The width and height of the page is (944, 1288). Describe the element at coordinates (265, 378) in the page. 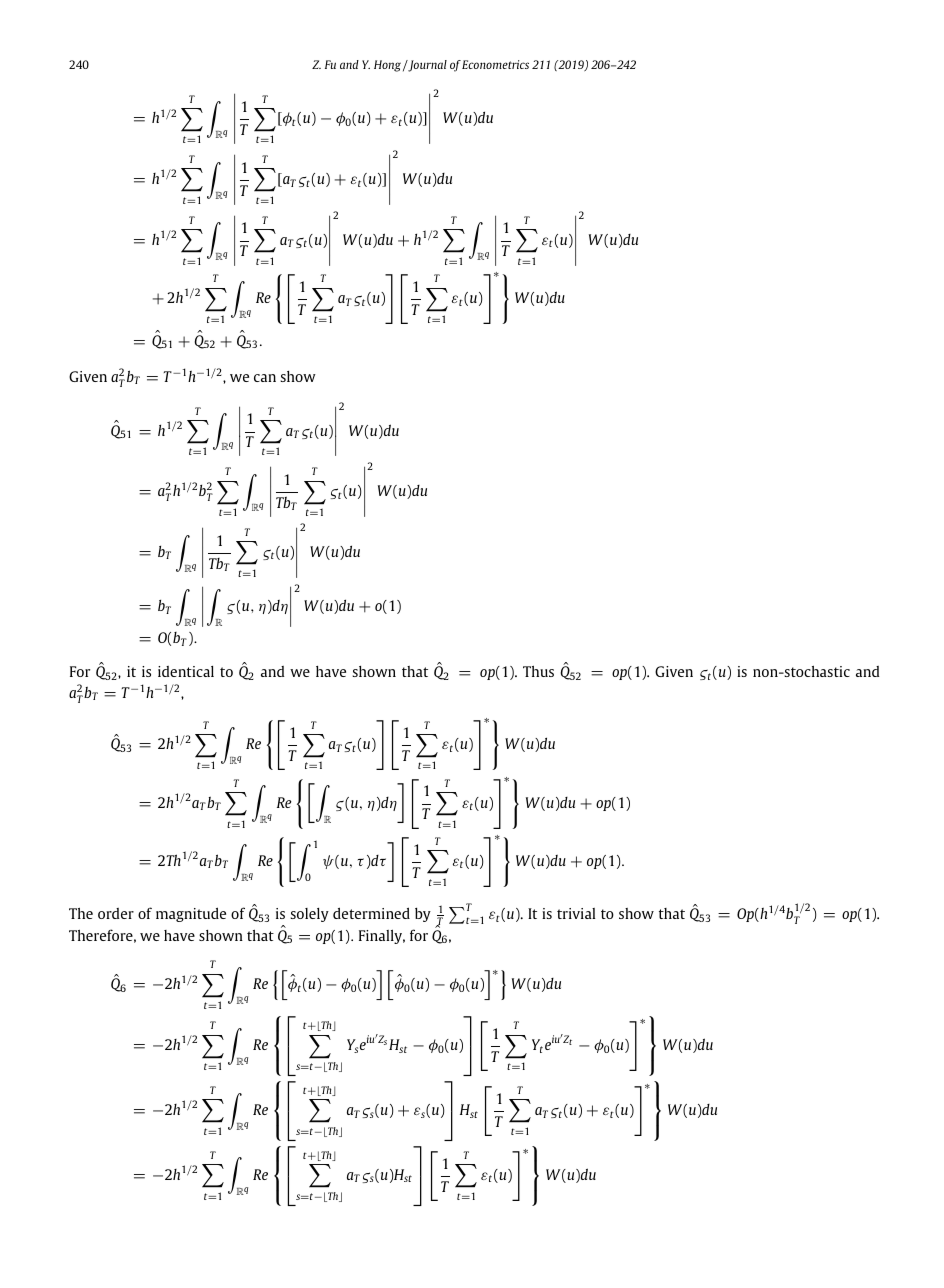

I see `can` at that location.
